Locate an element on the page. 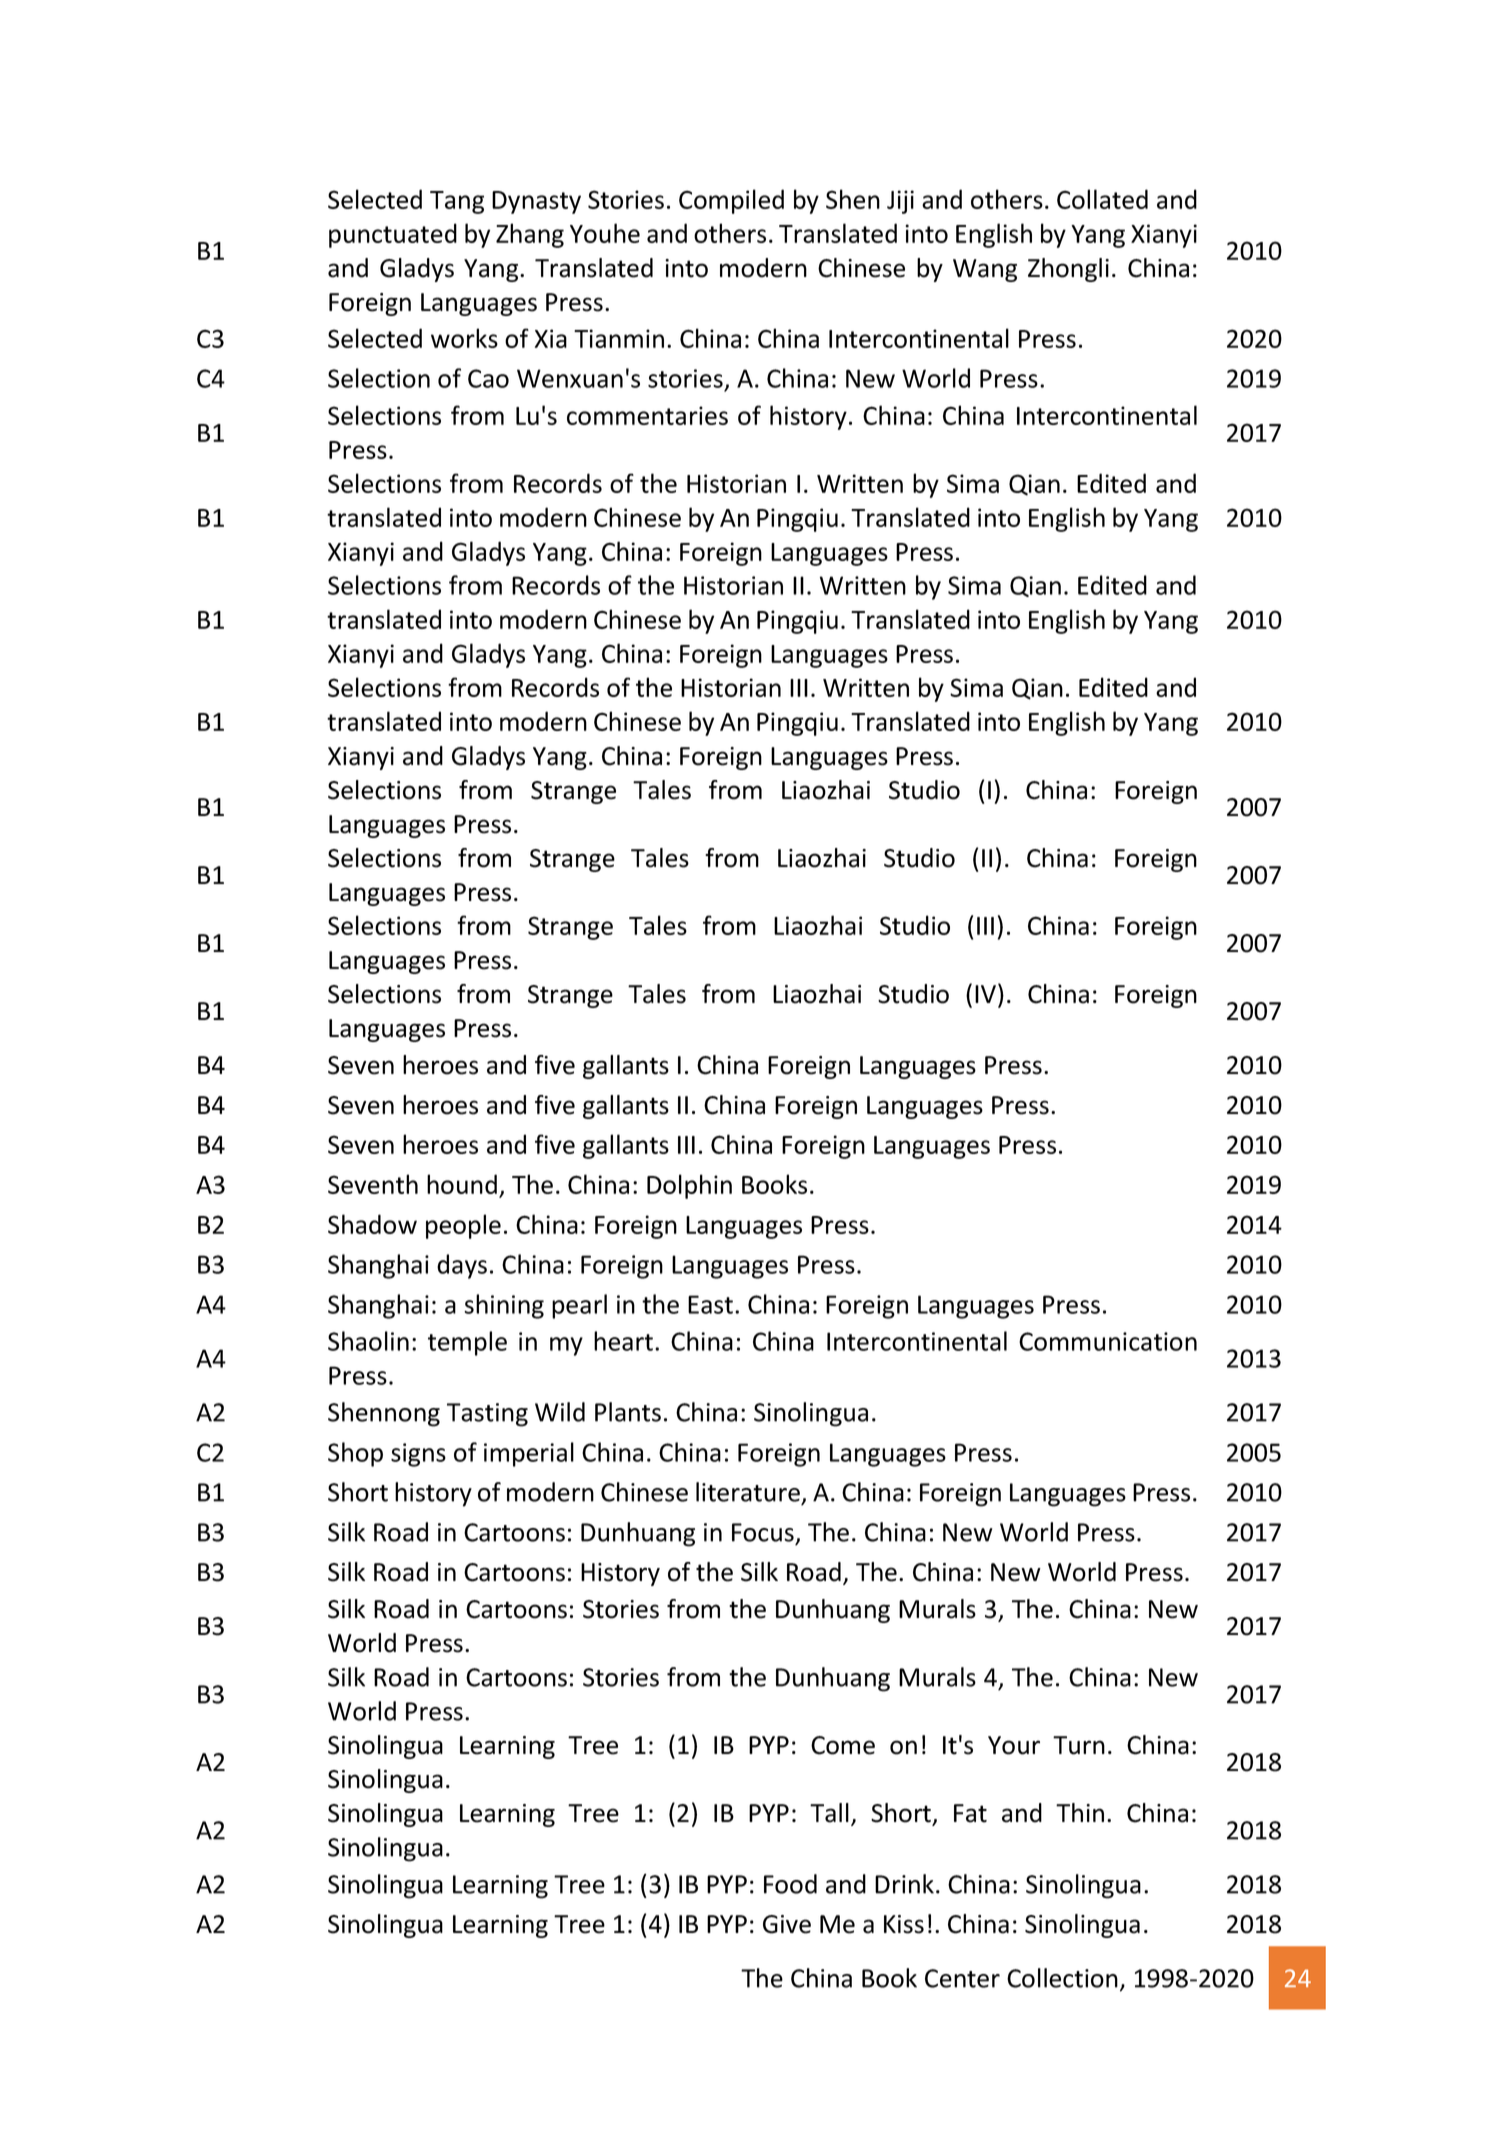 The width and height of the page is (1508, 2133). commentaries is located at coordinates (647, 415).
